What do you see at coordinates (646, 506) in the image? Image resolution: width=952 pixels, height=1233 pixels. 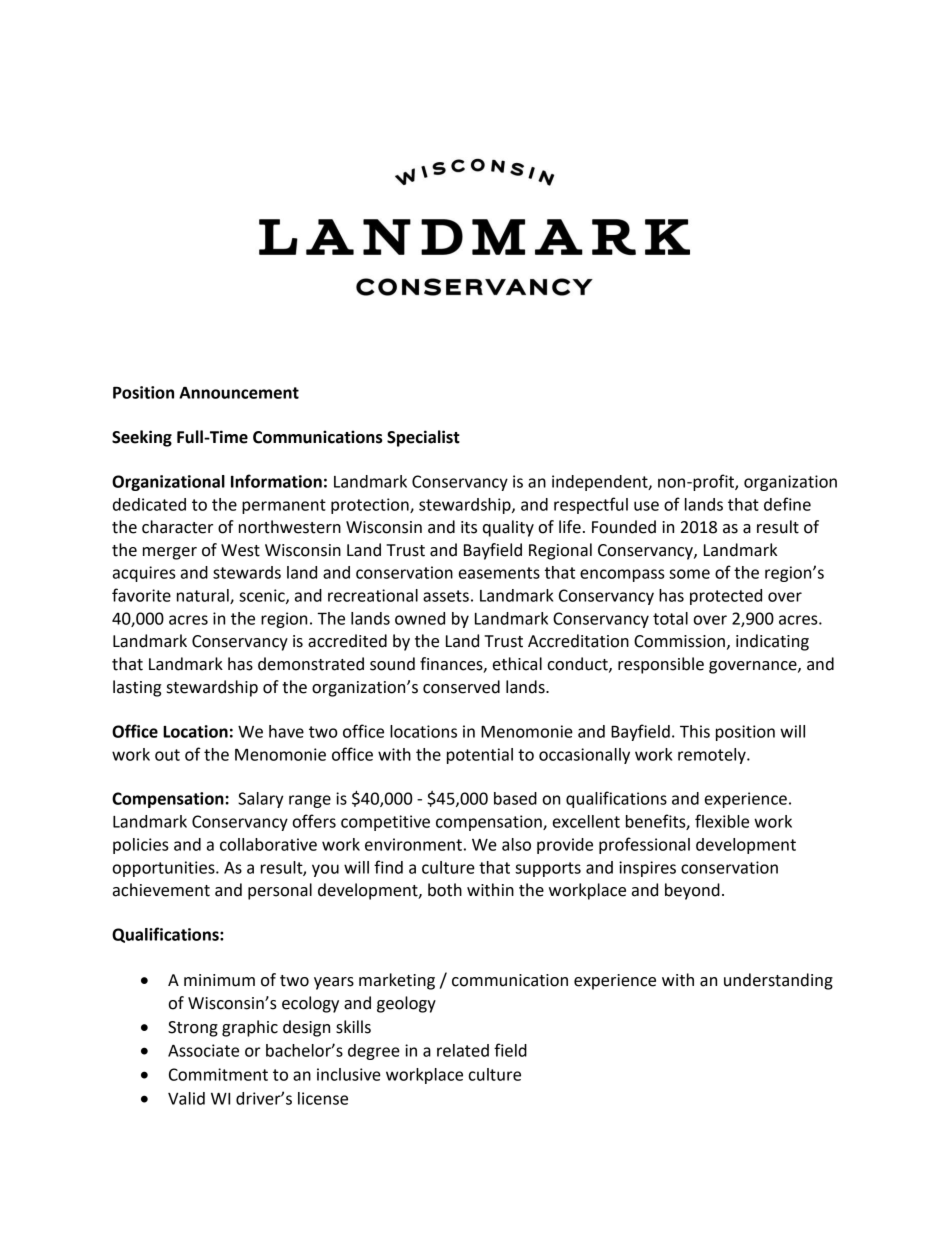 I see `use` at bounding box center [646, 506].
